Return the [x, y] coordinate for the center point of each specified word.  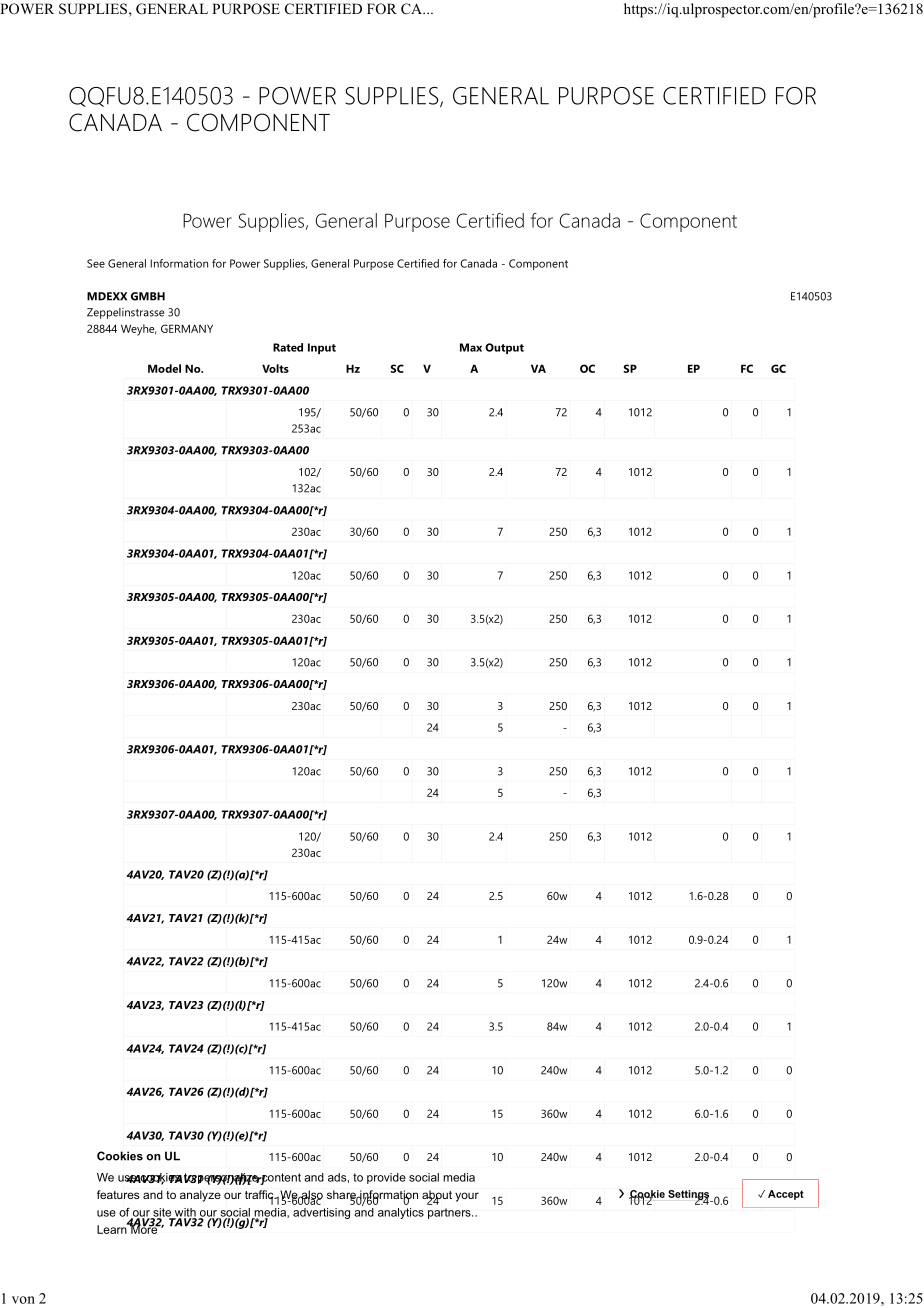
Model [164, 368]
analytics [401, 1213]
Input [322, 348]
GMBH [148, 296]
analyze [200, 1196]
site [162, 1213]
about [437, 1196]
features [118, 1194]
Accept [786, 1195]
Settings [690, 1196]
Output [504, 348]
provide [386, 1178]
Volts [275, 368]
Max [471, 347]
